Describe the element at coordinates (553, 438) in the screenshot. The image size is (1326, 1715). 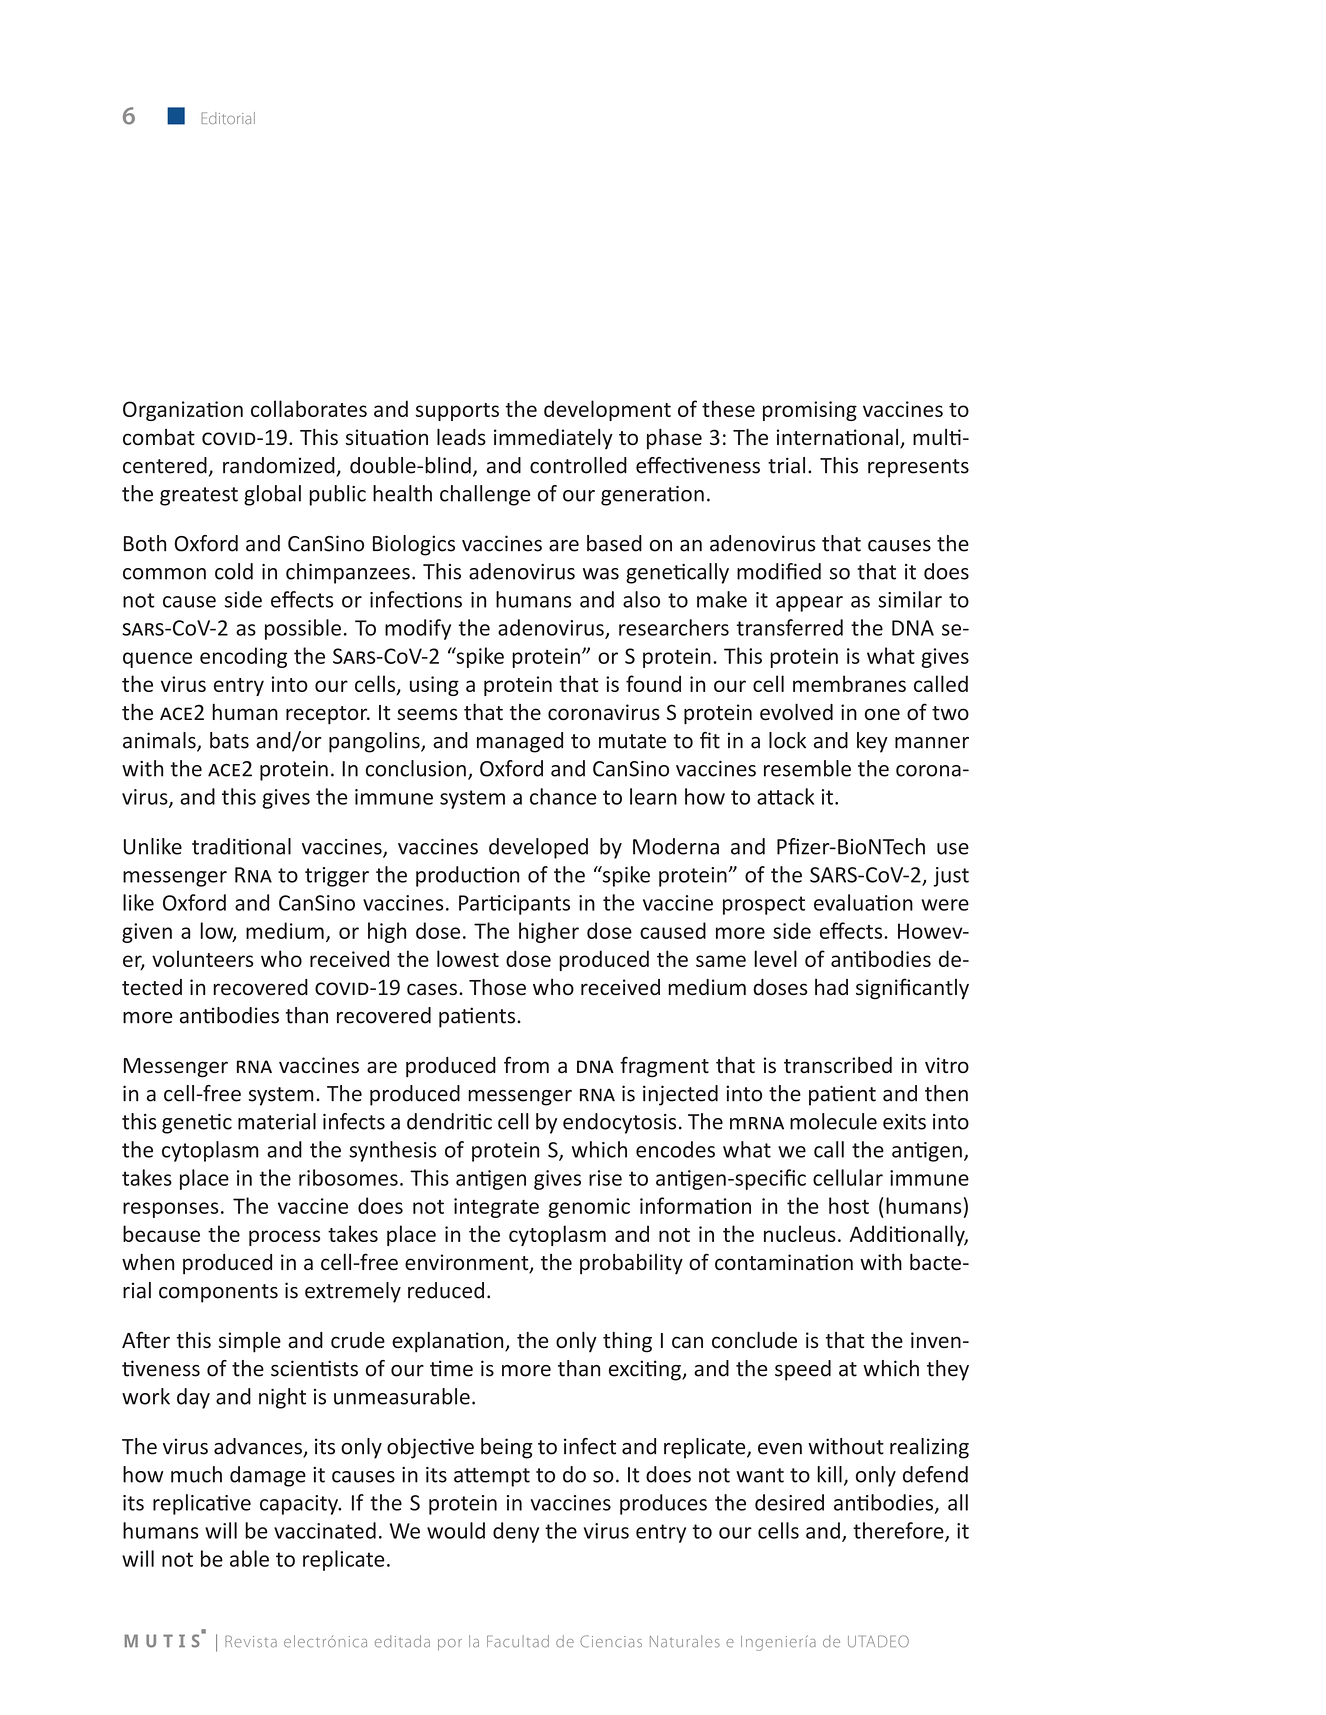
I see `immediately` at that location.
